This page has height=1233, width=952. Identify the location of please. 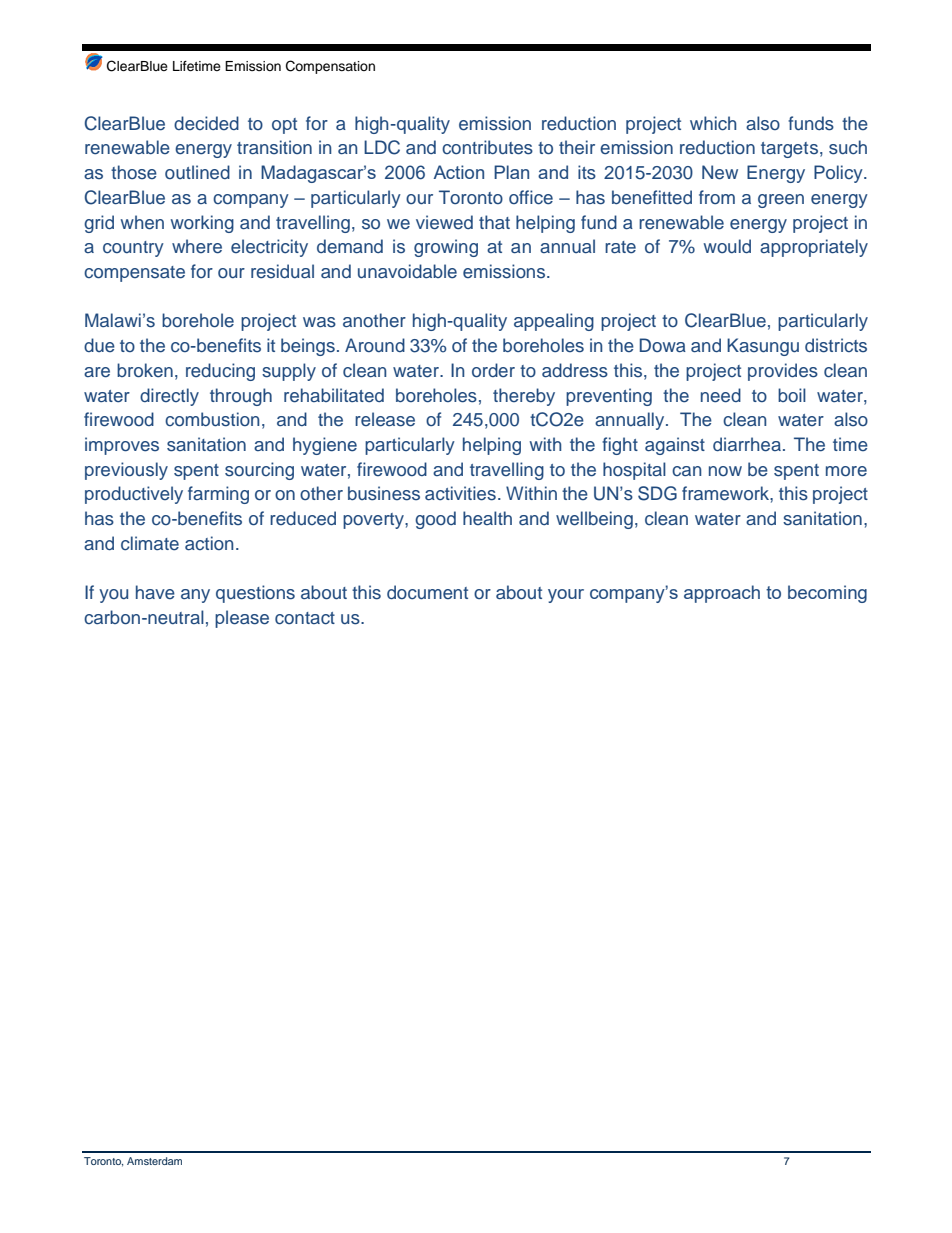
(242, 619).
